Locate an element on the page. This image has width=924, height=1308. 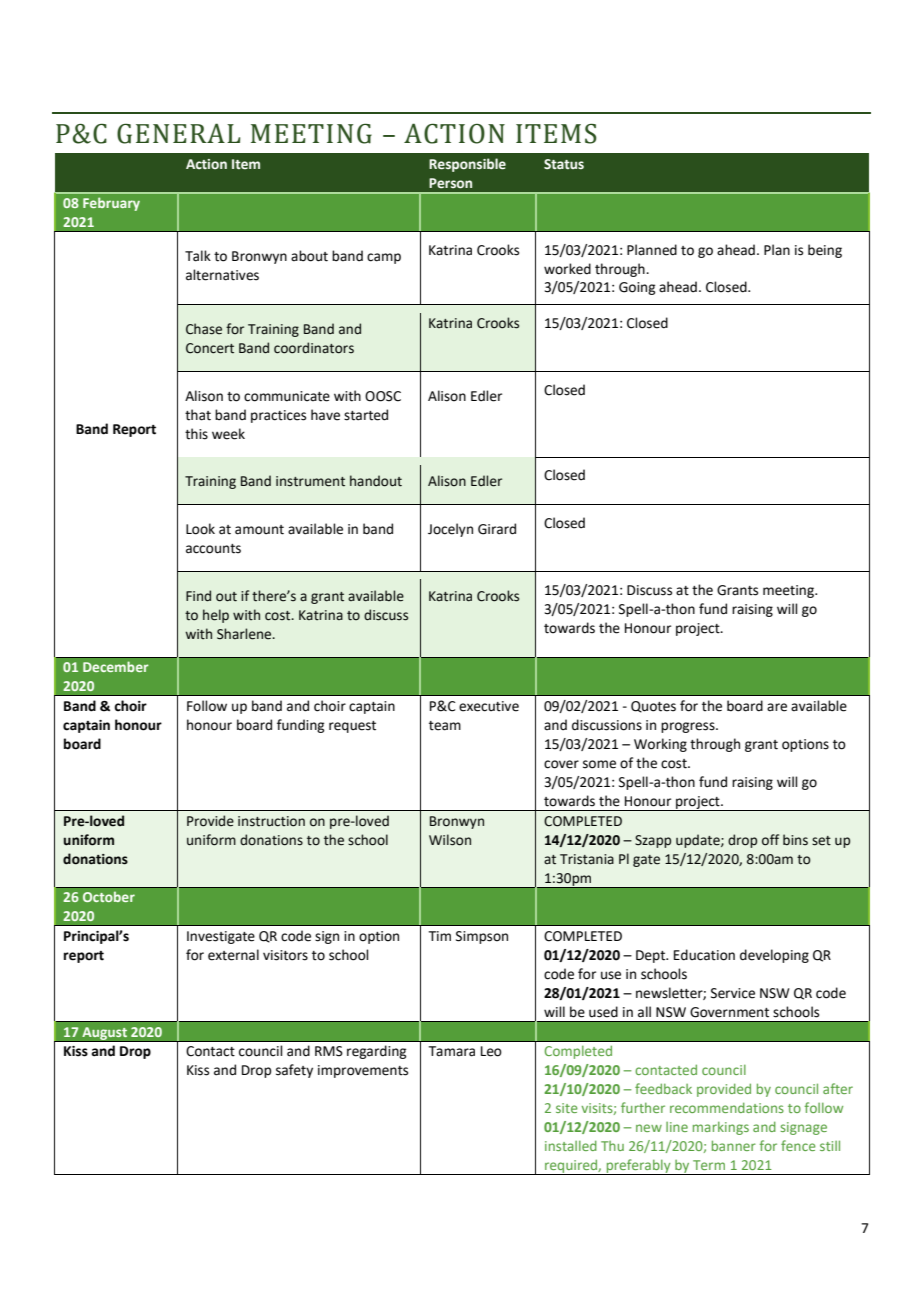
being is located at coordinates (825, 251).
